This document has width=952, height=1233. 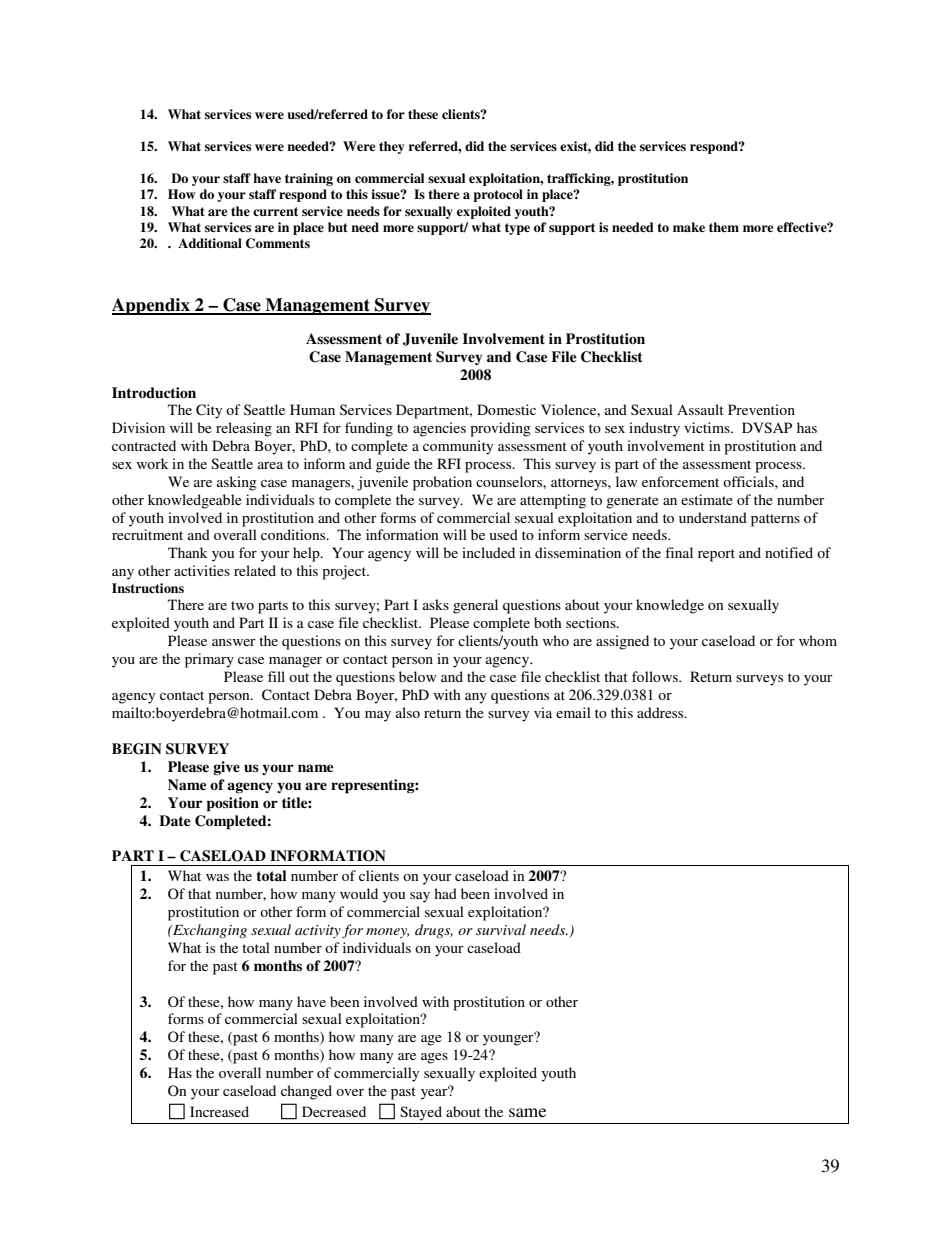 What do you see at coordinates (434, 1058) in the document?
I see `ages` at bounding box center [434, 1058].
